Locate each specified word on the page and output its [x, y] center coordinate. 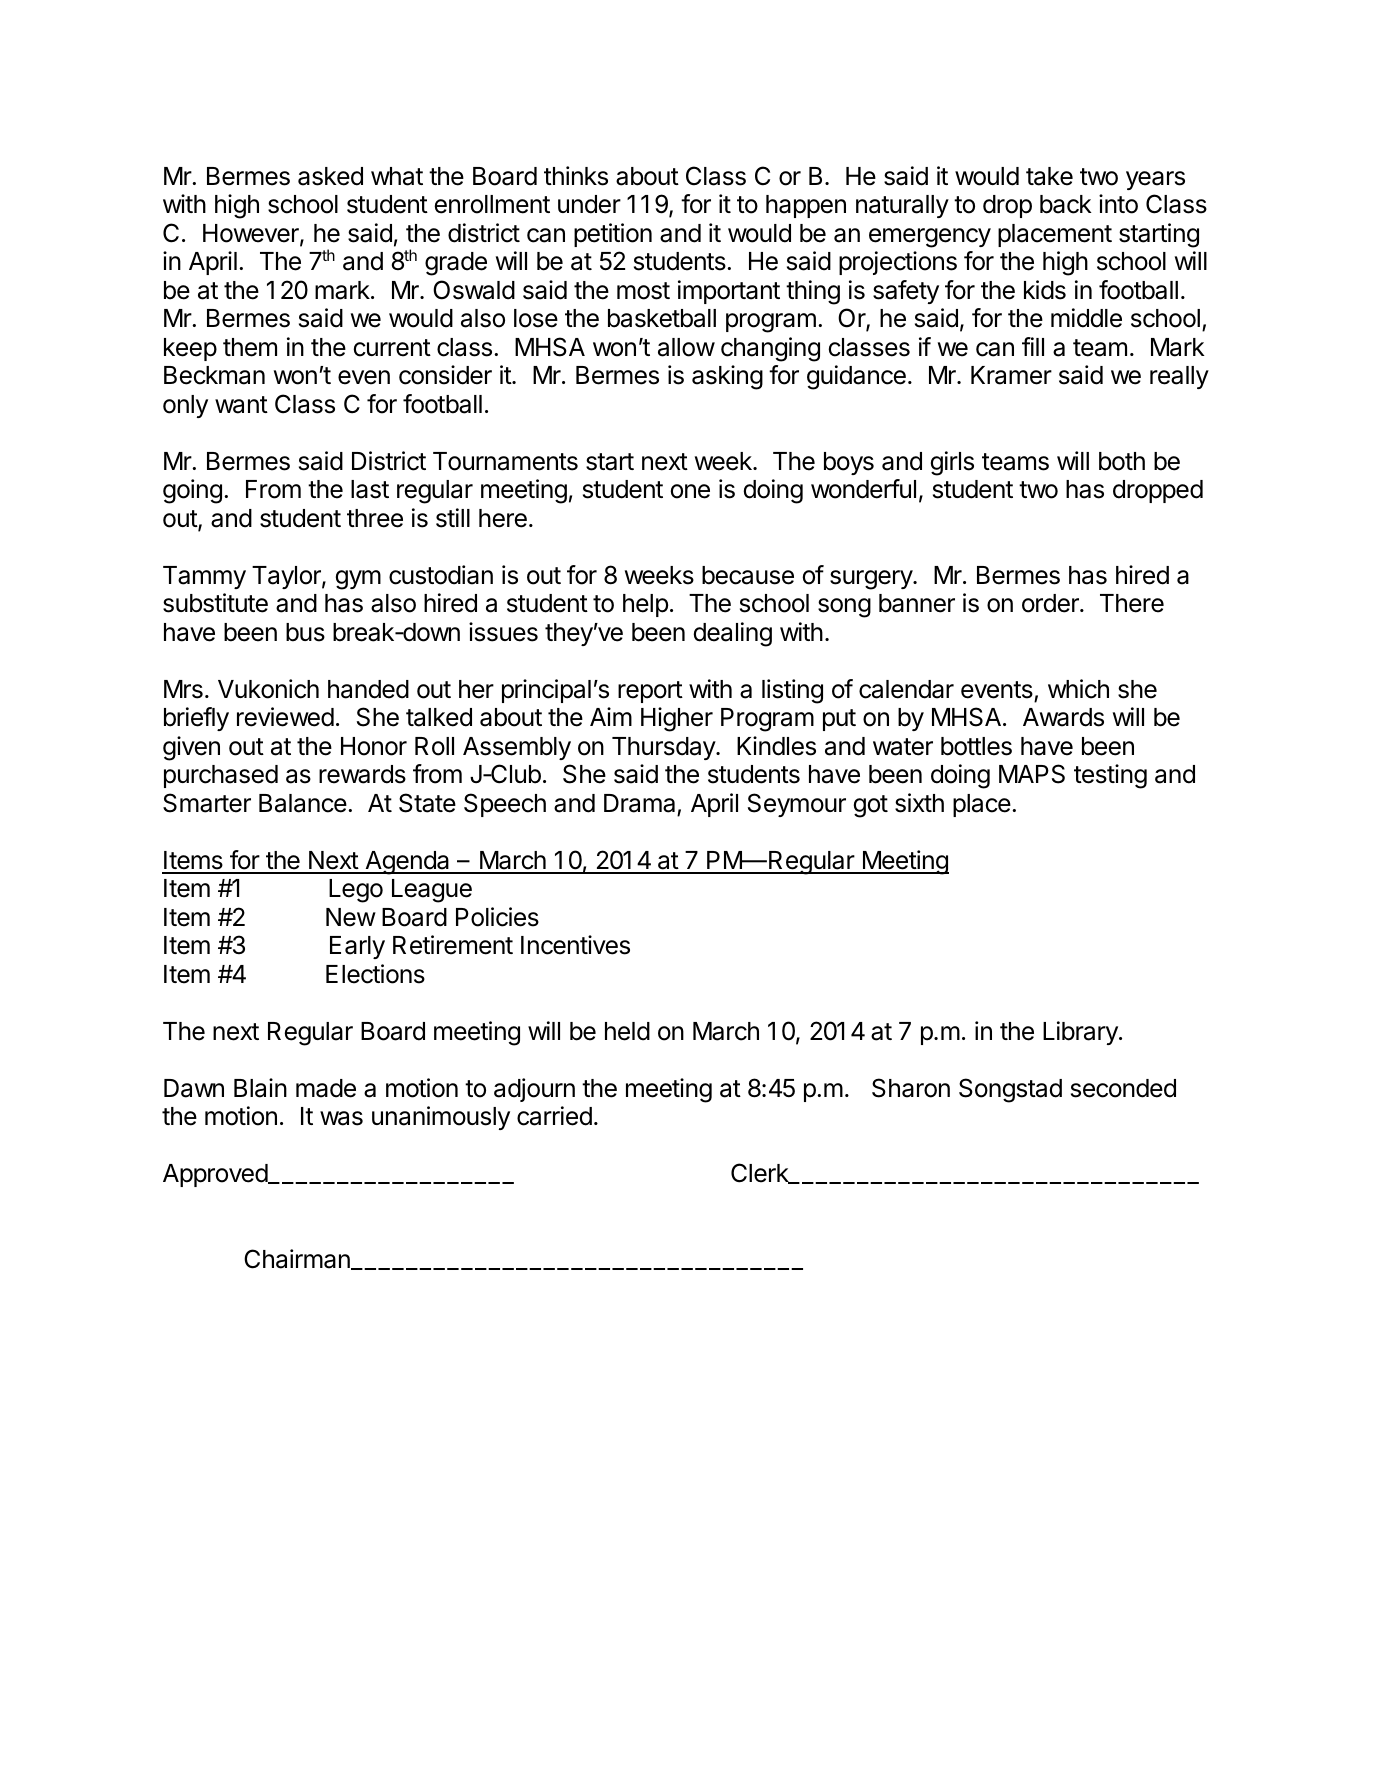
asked [330, 176]
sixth [919, 803]
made [326, 1088]
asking [727, 377]
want [241, 405]
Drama [639, 803]
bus [305, 632]
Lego [356, 891]
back [1066, 204]
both [1122, 461]
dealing [733, 634]
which [1078, 689]
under [589, 204]
